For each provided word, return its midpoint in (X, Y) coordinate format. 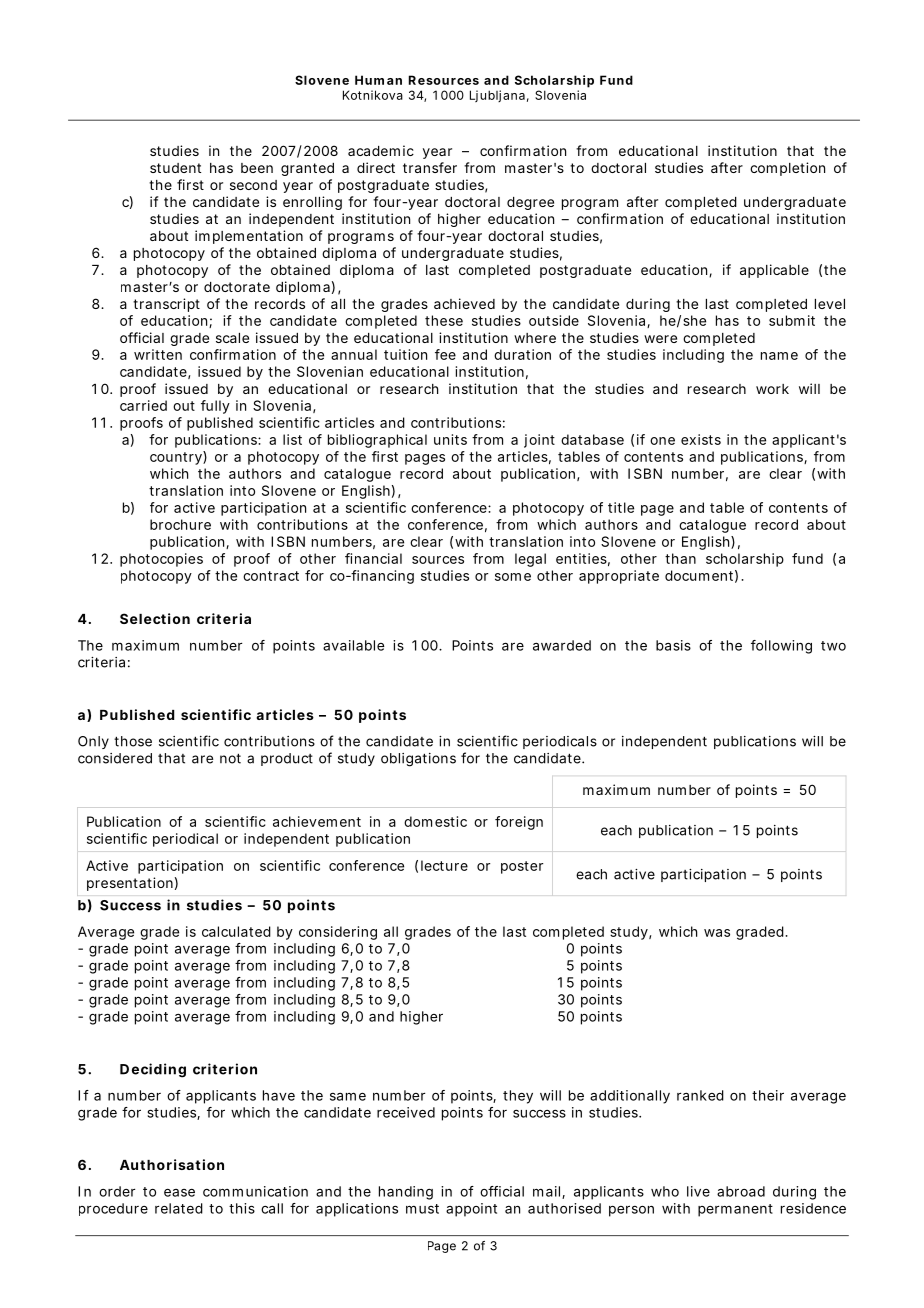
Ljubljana (497, 96)
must (422, 1209)
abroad (741, 1191)
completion (787, 169)
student (175, 168)
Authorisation (172, 1164)
